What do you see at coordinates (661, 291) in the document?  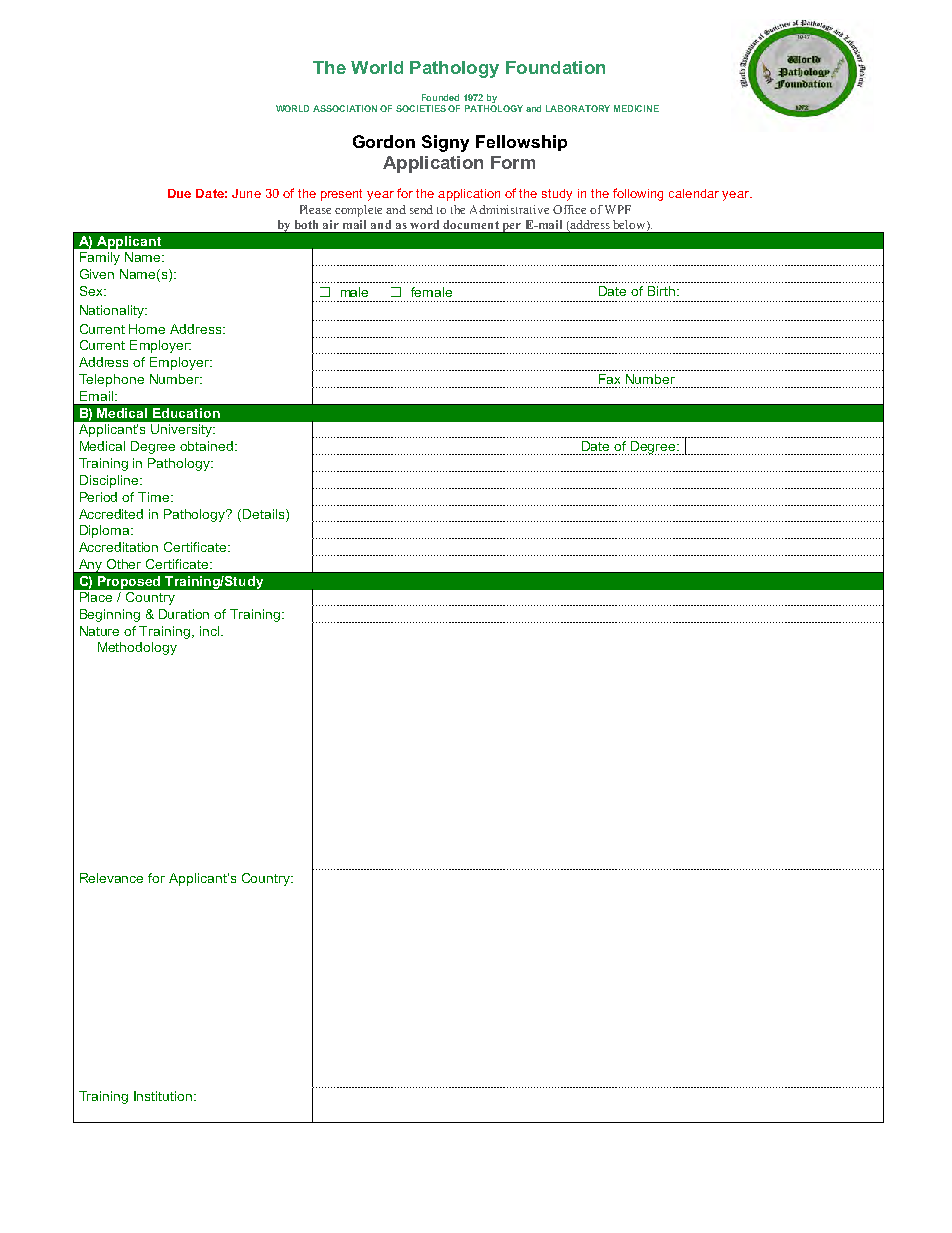 I see `Birth` at bounding box center [661, 291].
